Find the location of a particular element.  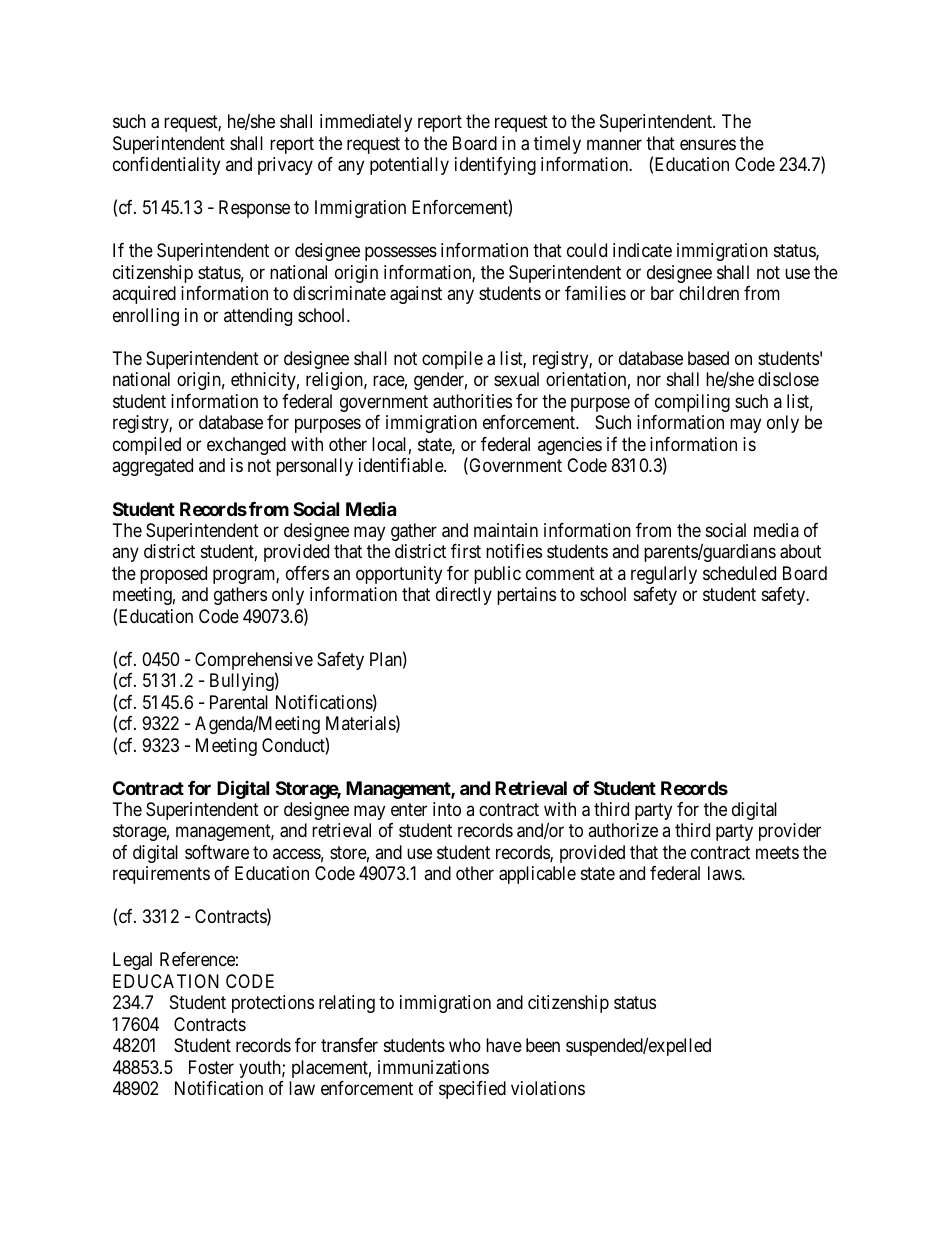

identifying is located at coordinates (495, 166).
